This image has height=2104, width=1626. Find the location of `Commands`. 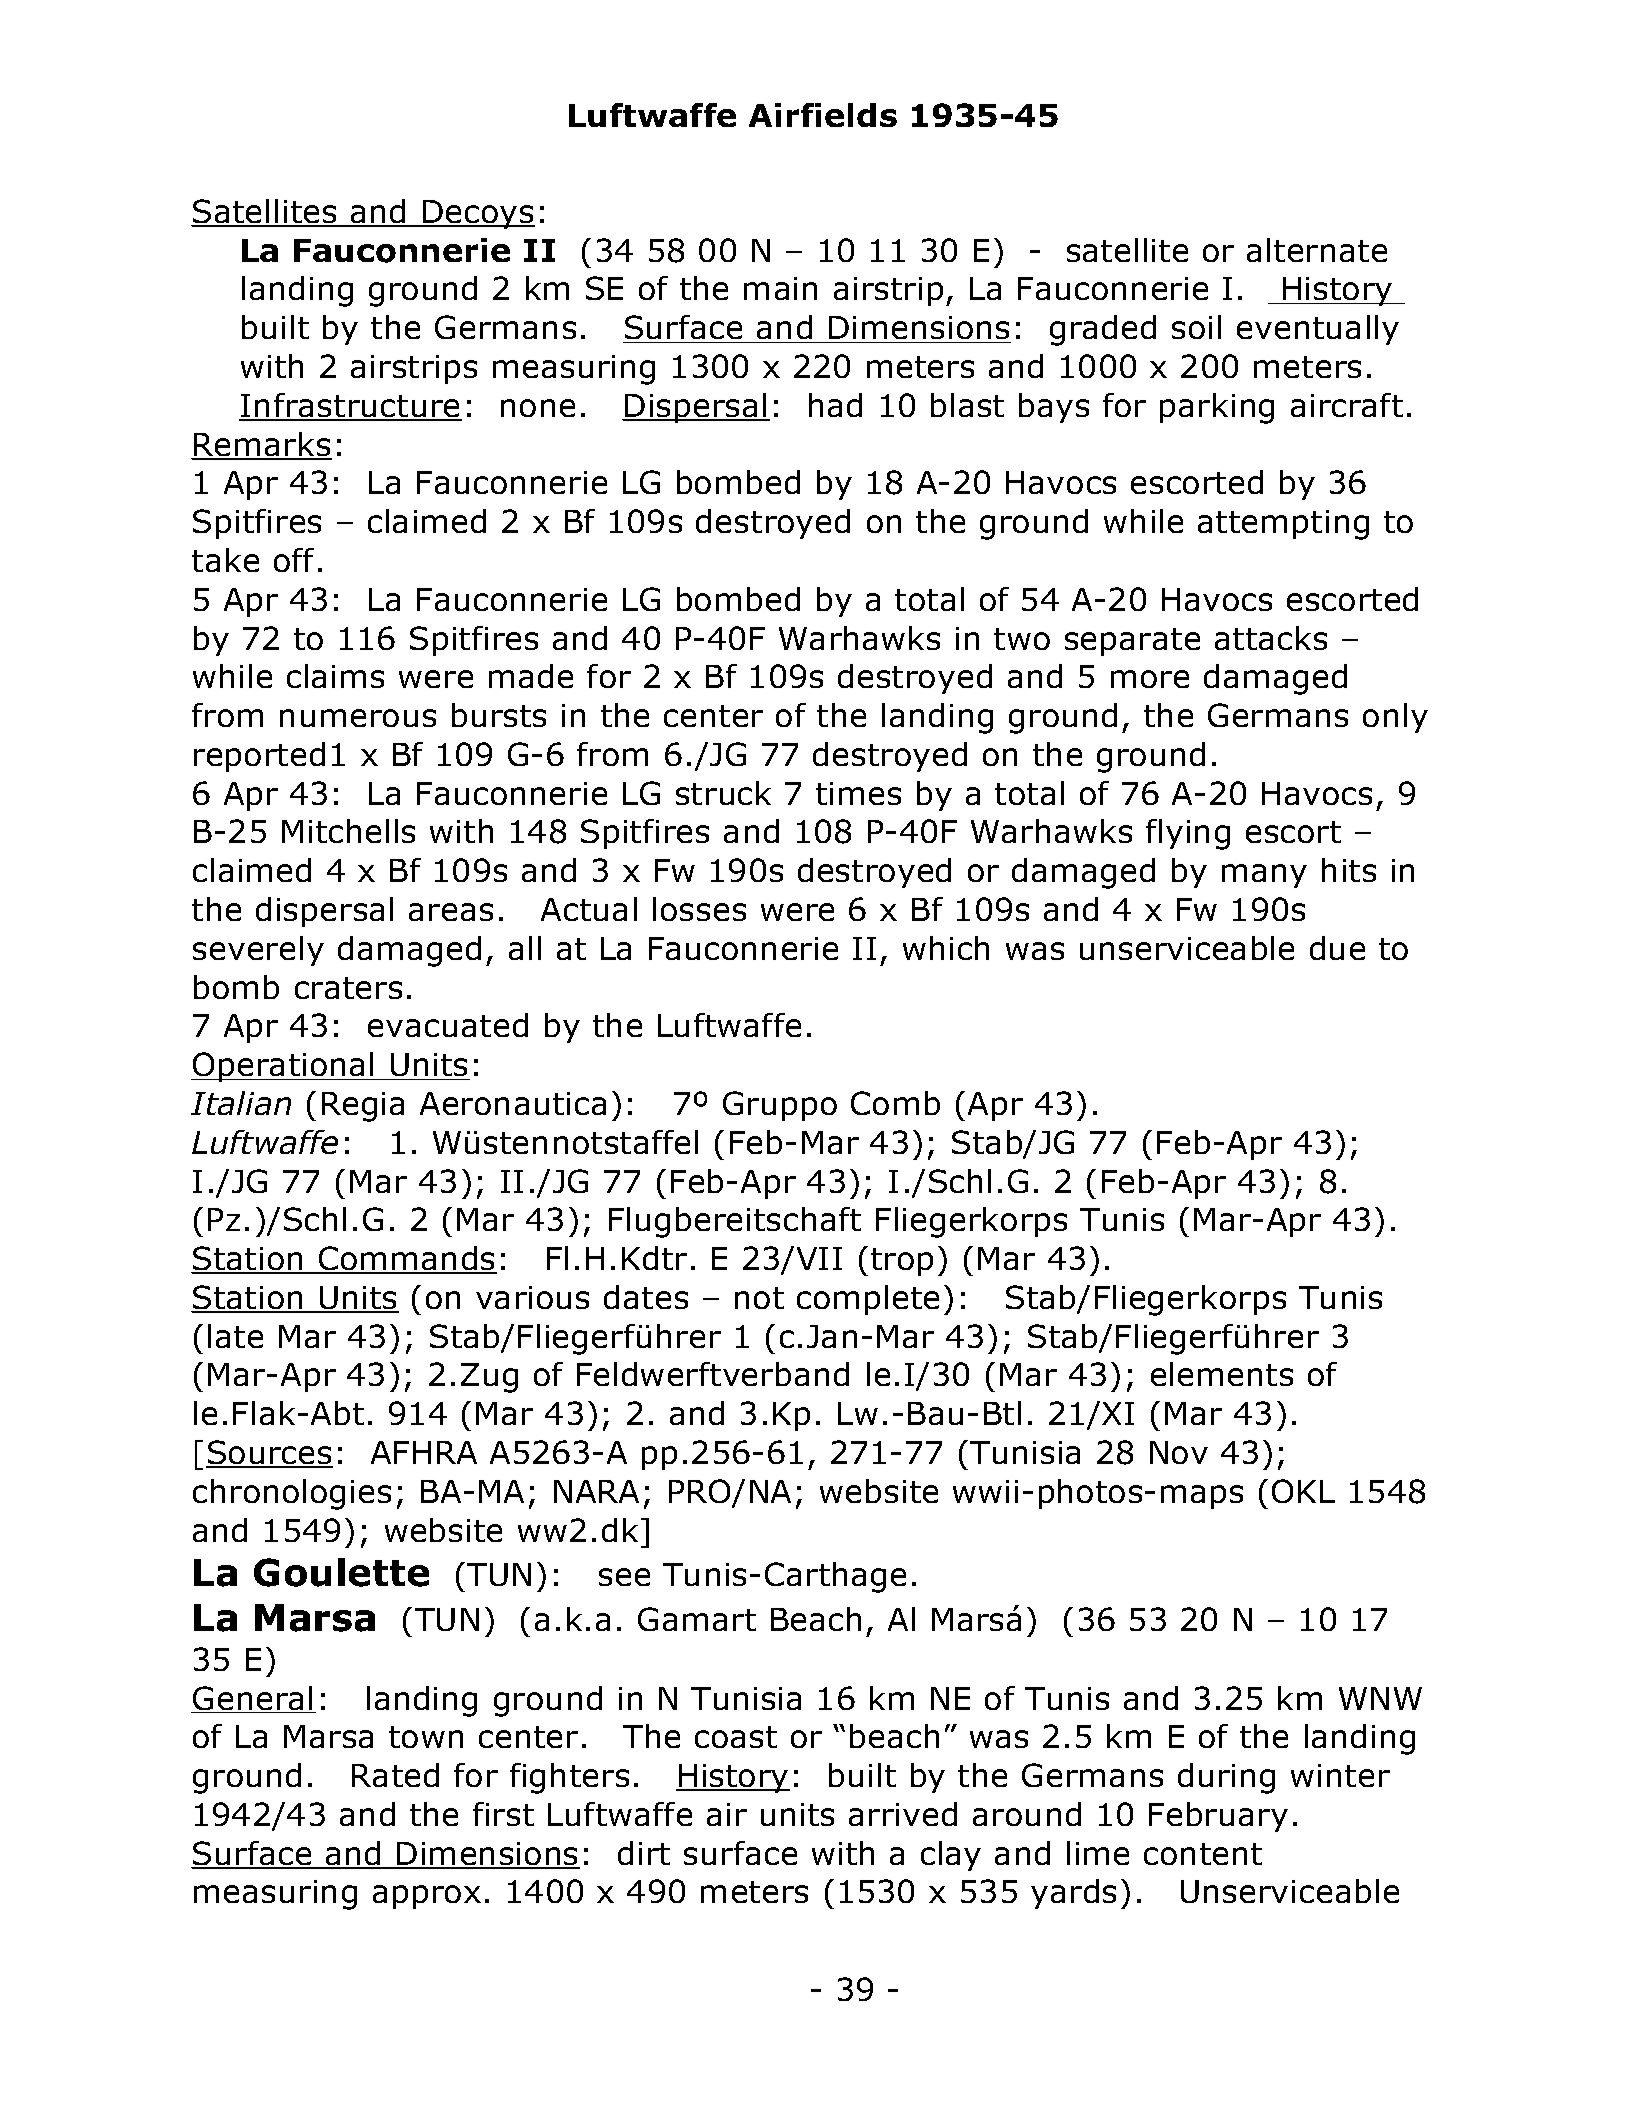

Commands is located at coordinates (407, 1260).
